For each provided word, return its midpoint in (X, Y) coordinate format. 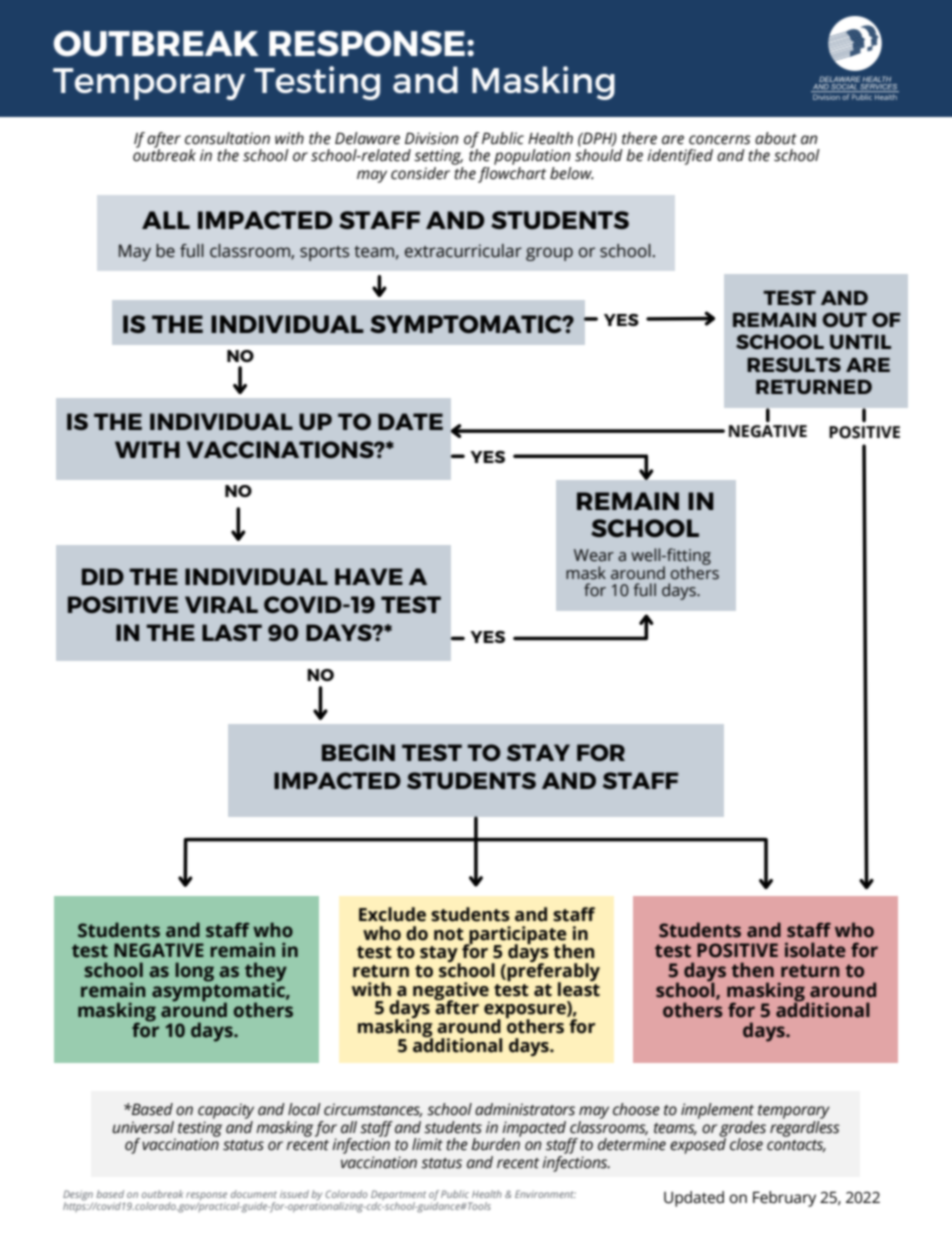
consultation (227, 138)
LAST (232, 632)
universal (143, 1127)
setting (438, 157)
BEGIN (358, 752)
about (776, 138)
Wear (594, 555)
